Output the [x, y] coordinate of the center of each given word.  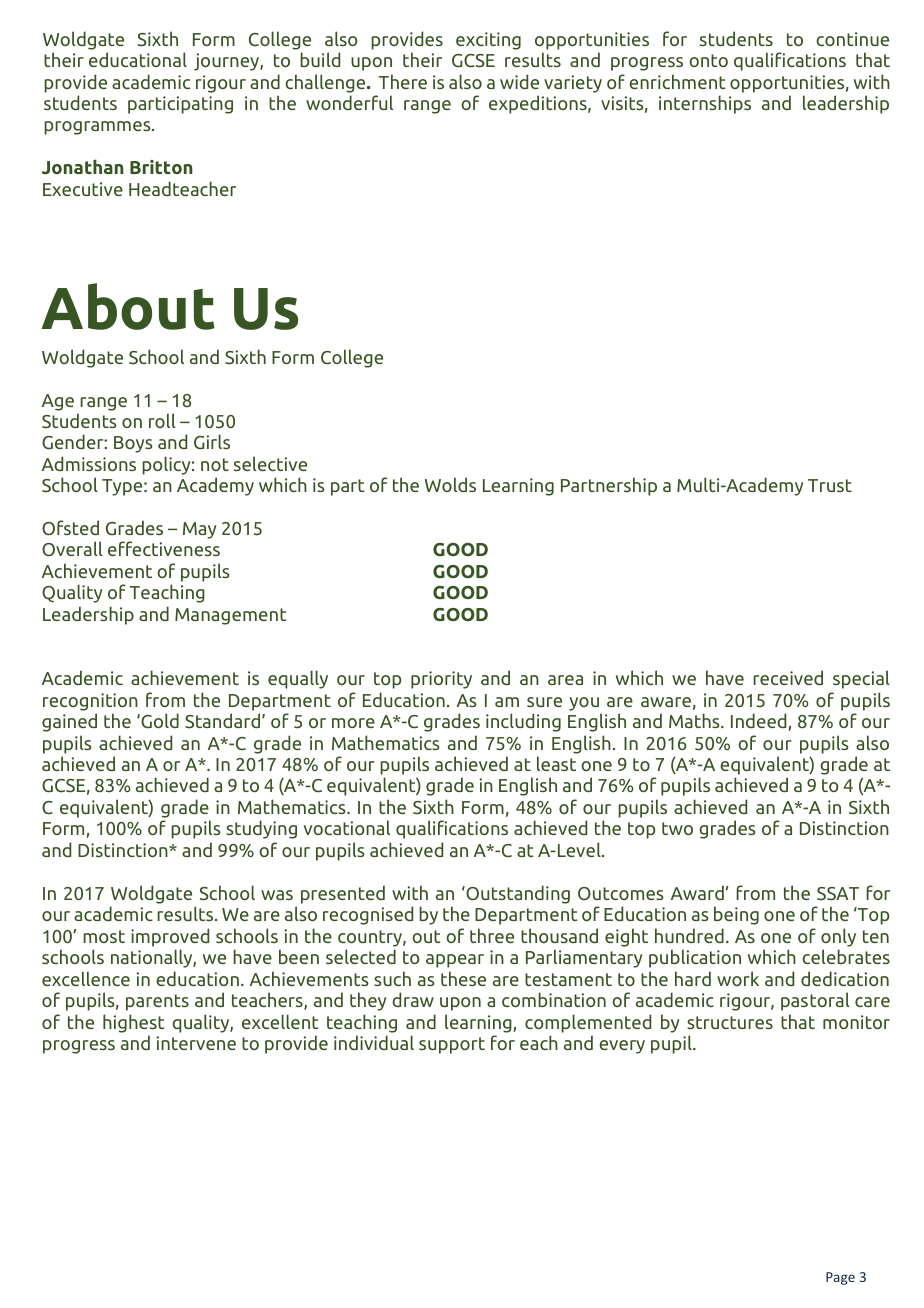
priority [441, 680]
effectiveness [164, 548]
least [556, 763]
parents [157, 1002]
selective [270, 463]
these [463, 978]
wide [519, 81]
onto [708, 60]
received [788, 677]
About [128, 306]
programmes [98, 128]
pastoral [815, 1001]
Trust [830, 485]
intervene [196, 1043]
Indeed [760, 722]
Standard [222, 721]
